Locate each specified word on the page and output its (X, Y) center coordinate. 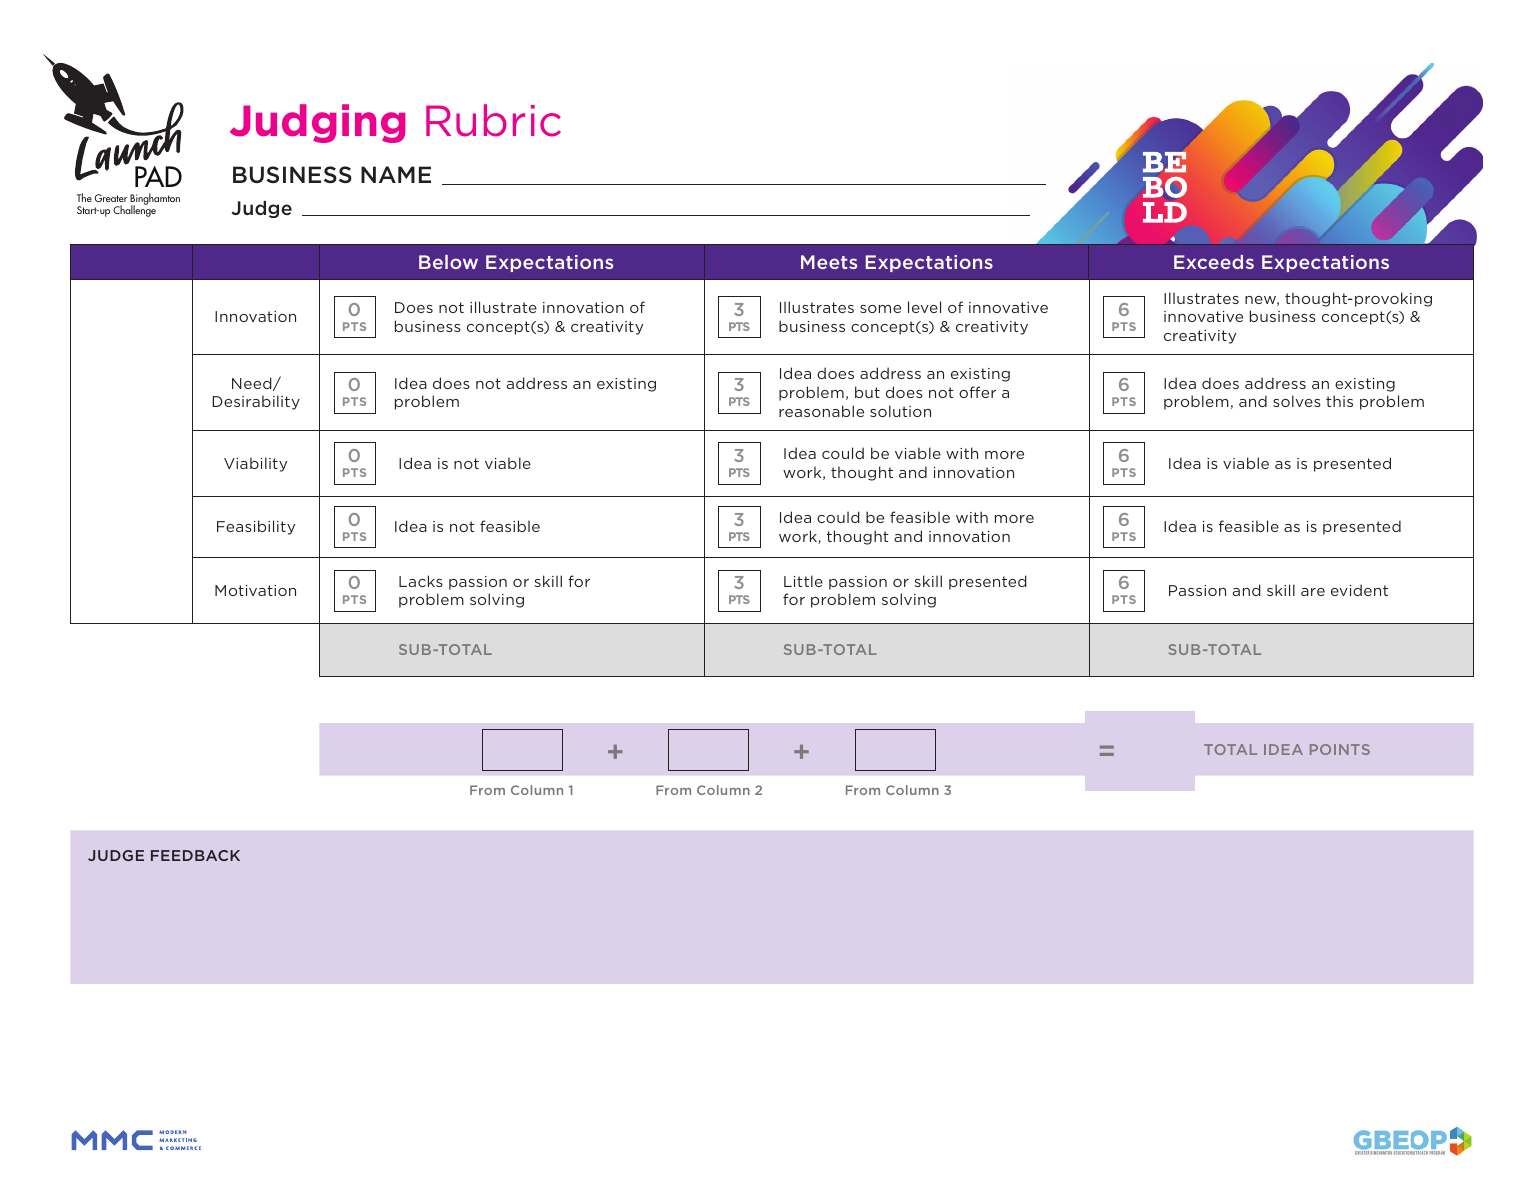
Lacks (421, 581)
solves (1297, 401)
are (1313, 592)
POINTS (1340, 749)
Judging (318, 123)
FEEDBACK (195, 855)
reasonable (821, 411)
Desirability (256, 402)
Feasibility (256, 527)
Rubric (493, 120)
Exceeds (1214, 262)
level (924, 307)
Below (448, 262)
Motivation (255, 590)
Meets (829, 262)
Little (803, 581)
